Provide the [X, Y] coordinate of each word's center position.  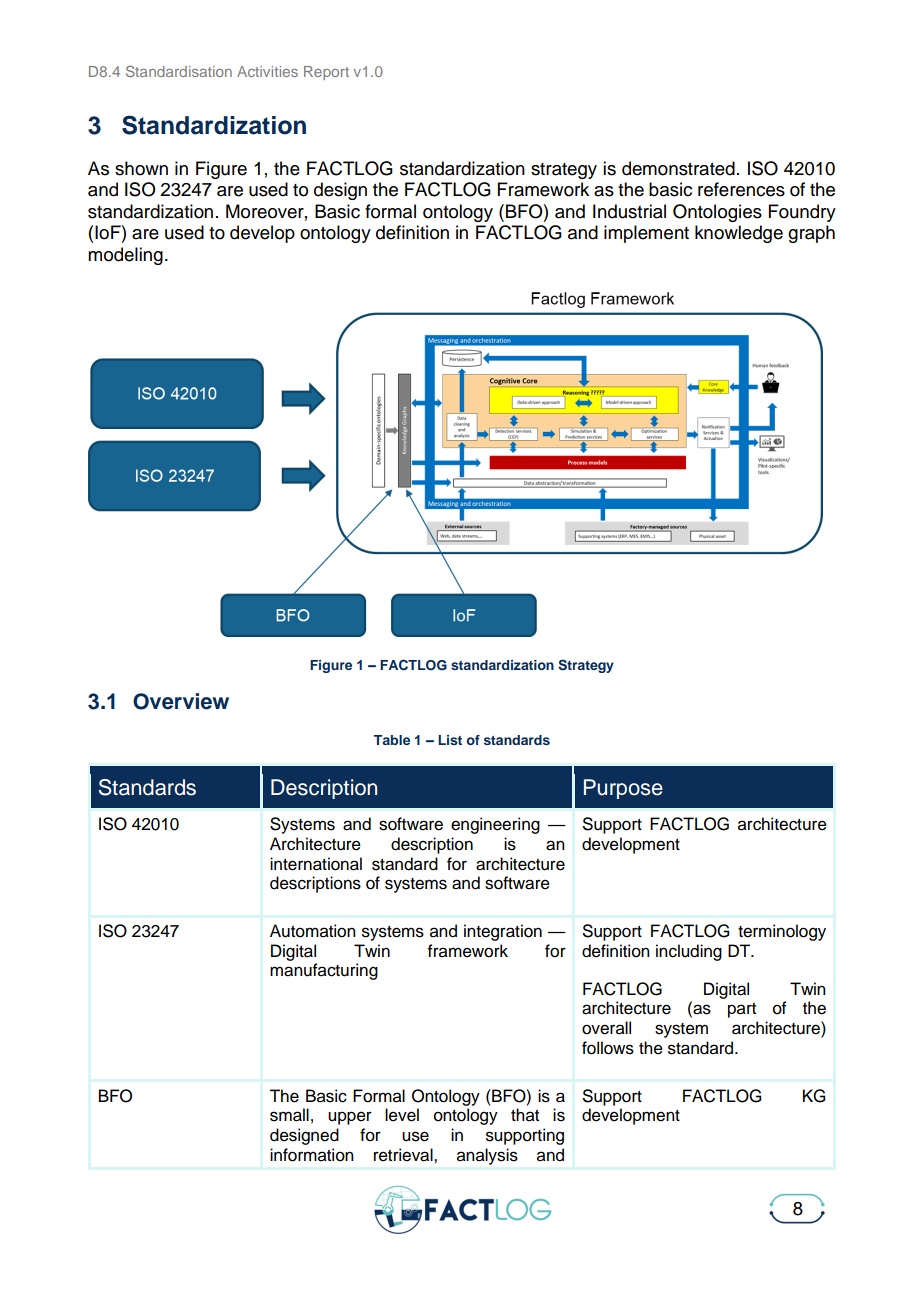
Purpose [623, 789]
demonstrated [678, 168]
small [289, 1115]
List [450, 740]
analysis [487, 1156]
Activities [267, 71]
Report [326, 73]
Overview [181, 701]
